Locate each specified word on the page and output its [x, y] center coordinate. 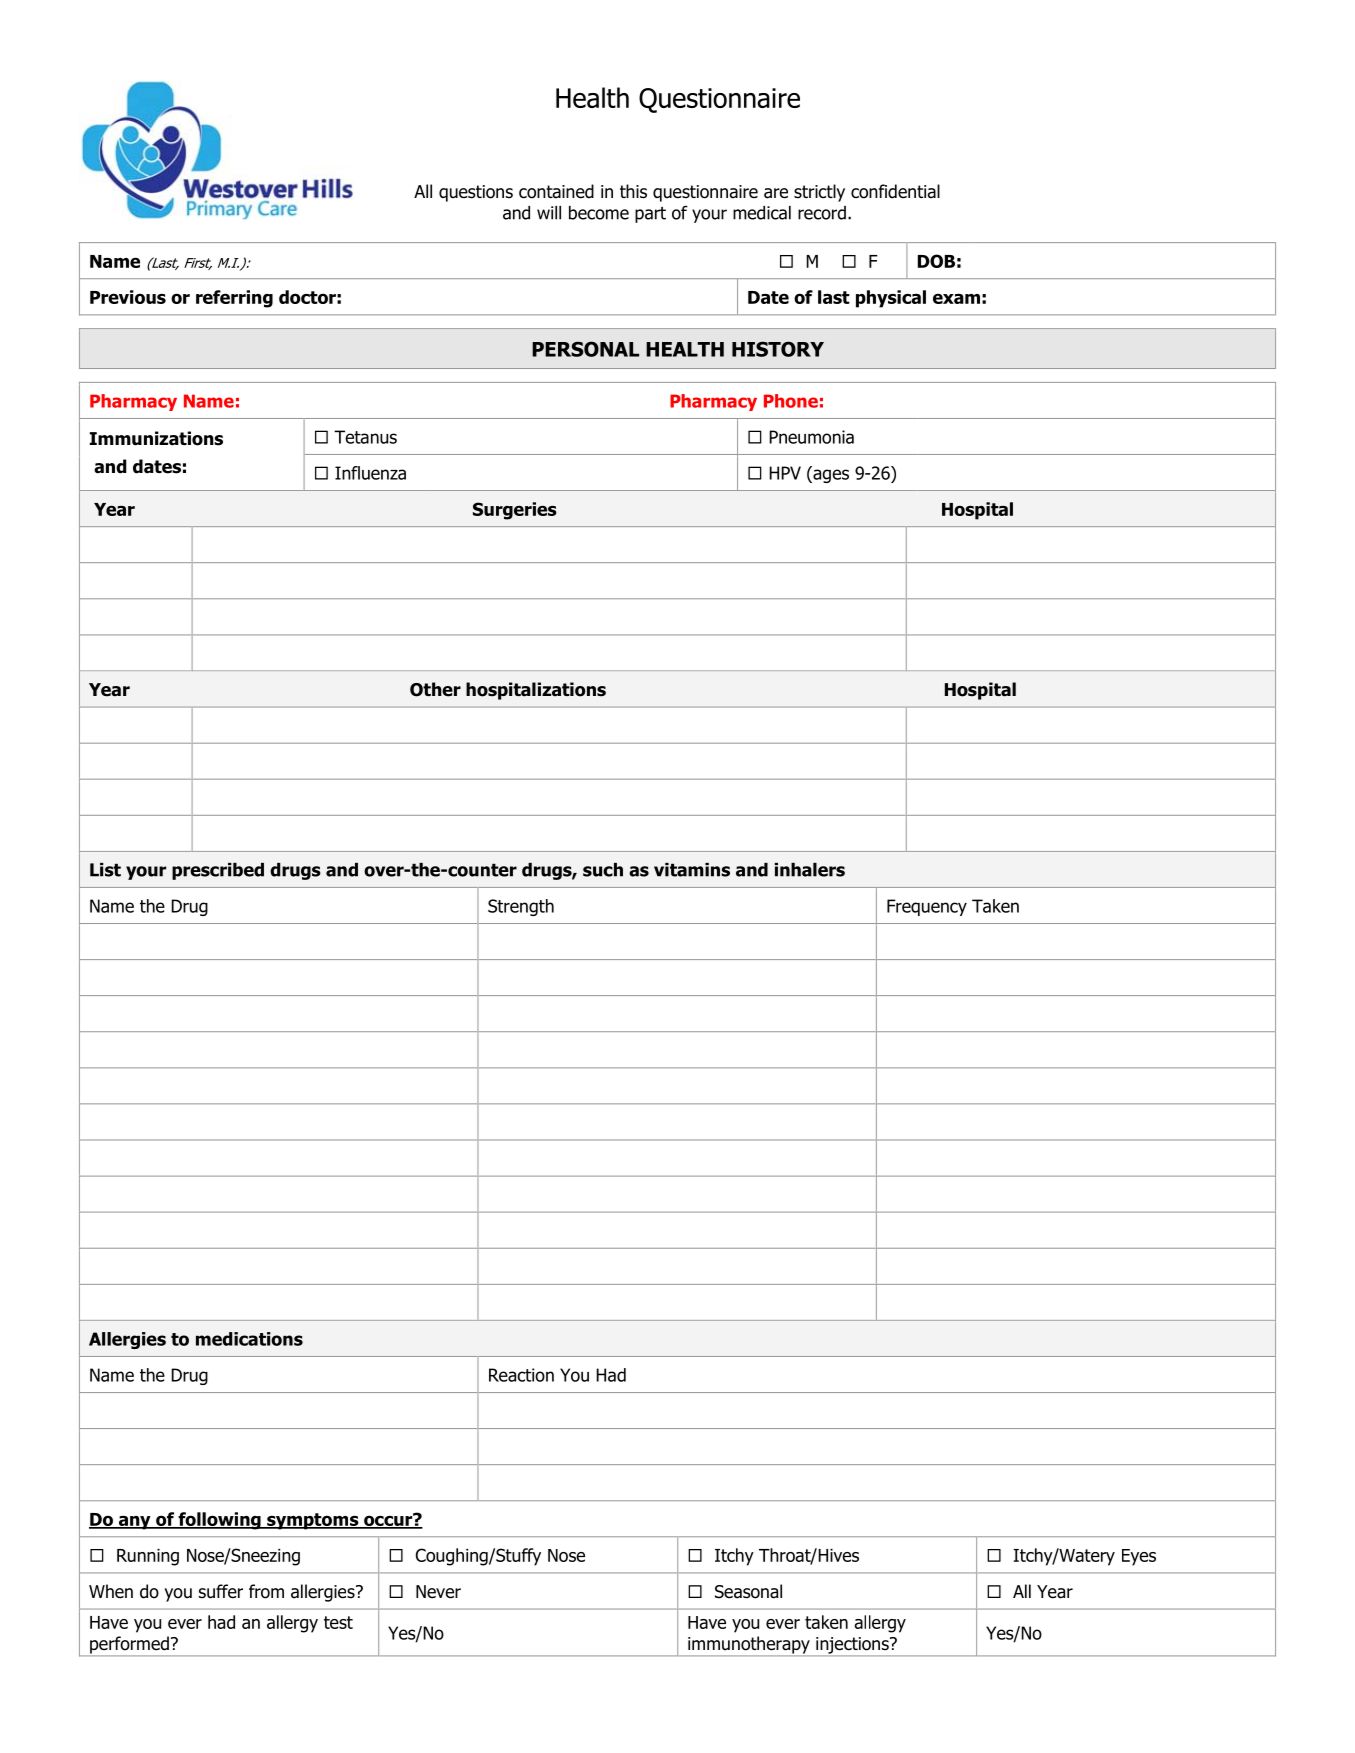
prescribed [218, 871]
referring [234, 299]
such [603, 870]
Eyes [1139, 1557]
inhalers [810, 870]
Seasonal [748, 1591]
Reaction [521, 1375]
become [599, 213]
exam [956, 298]
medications [249, 1339]
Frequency [927, 907]
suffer [221, 1591]
